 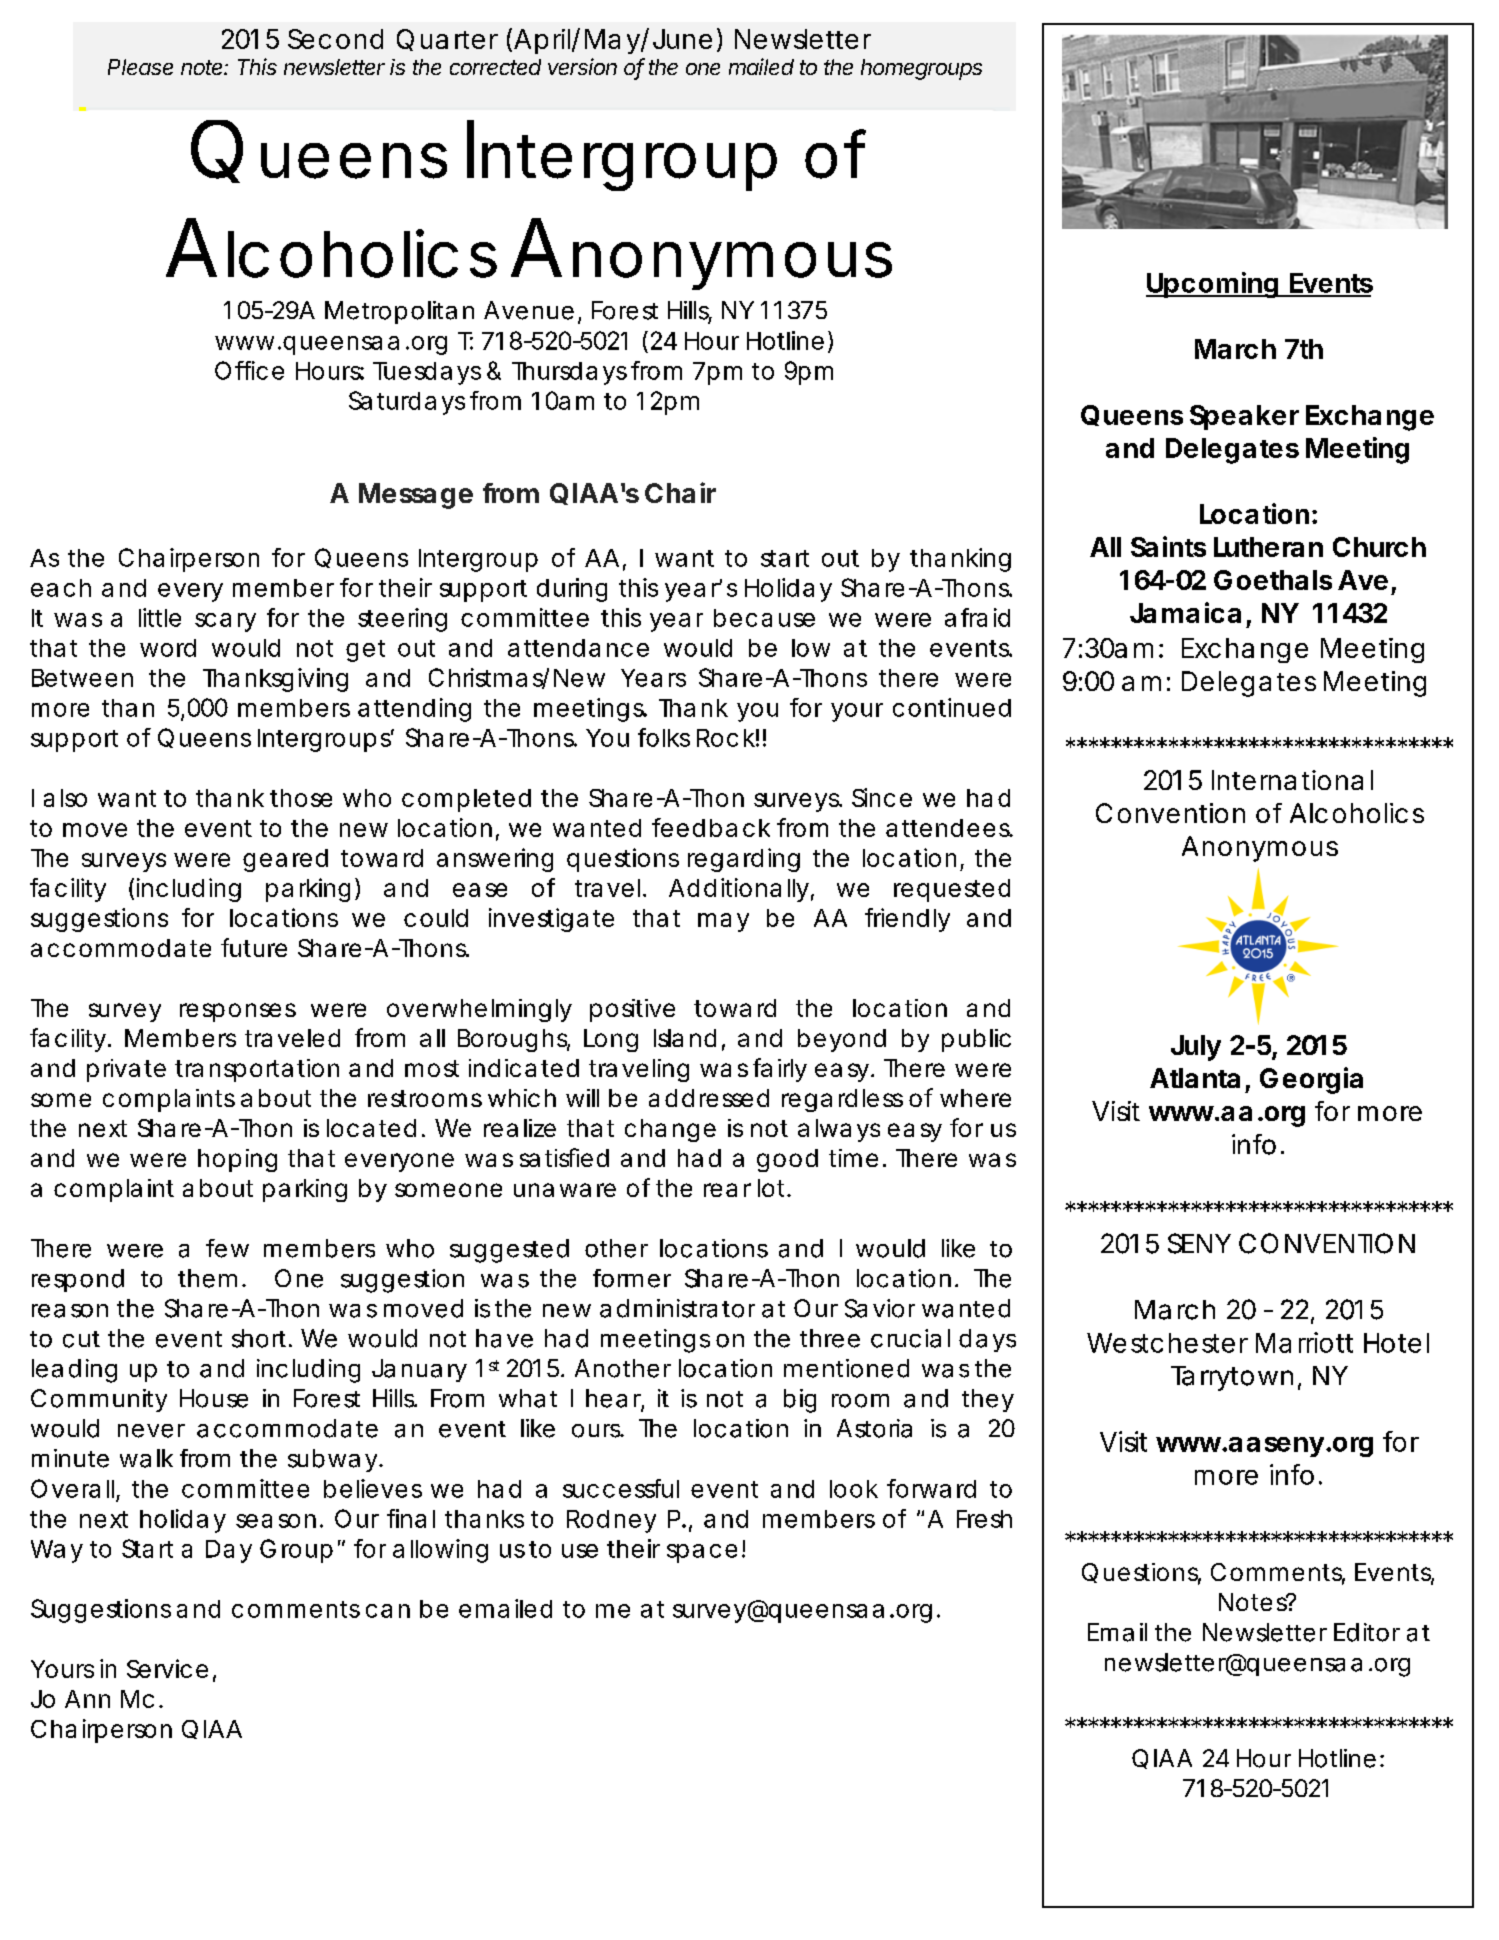 I want to click on geared, so click(x=285, y=860).
